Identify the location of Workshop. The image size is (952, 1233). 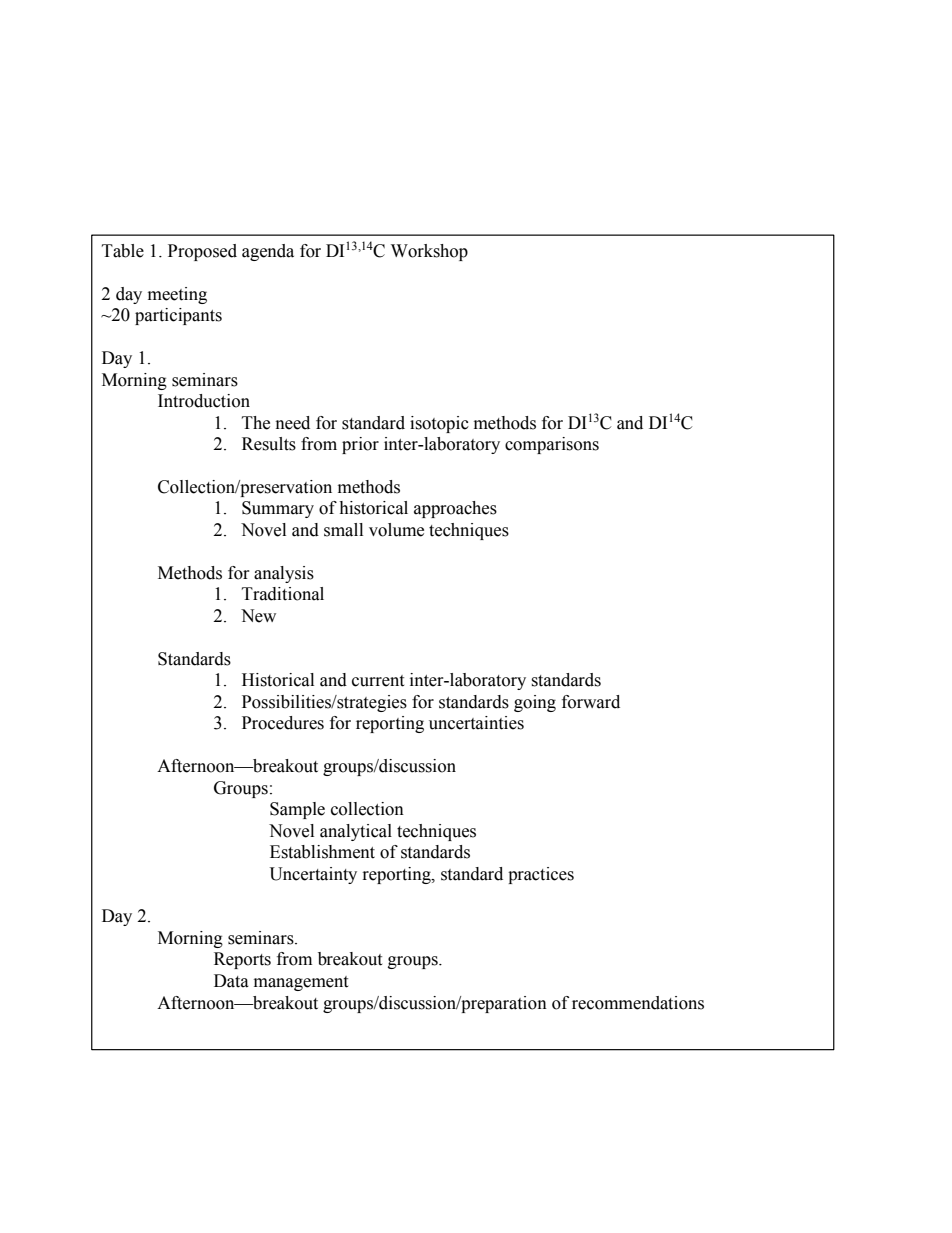
(429, 252).
